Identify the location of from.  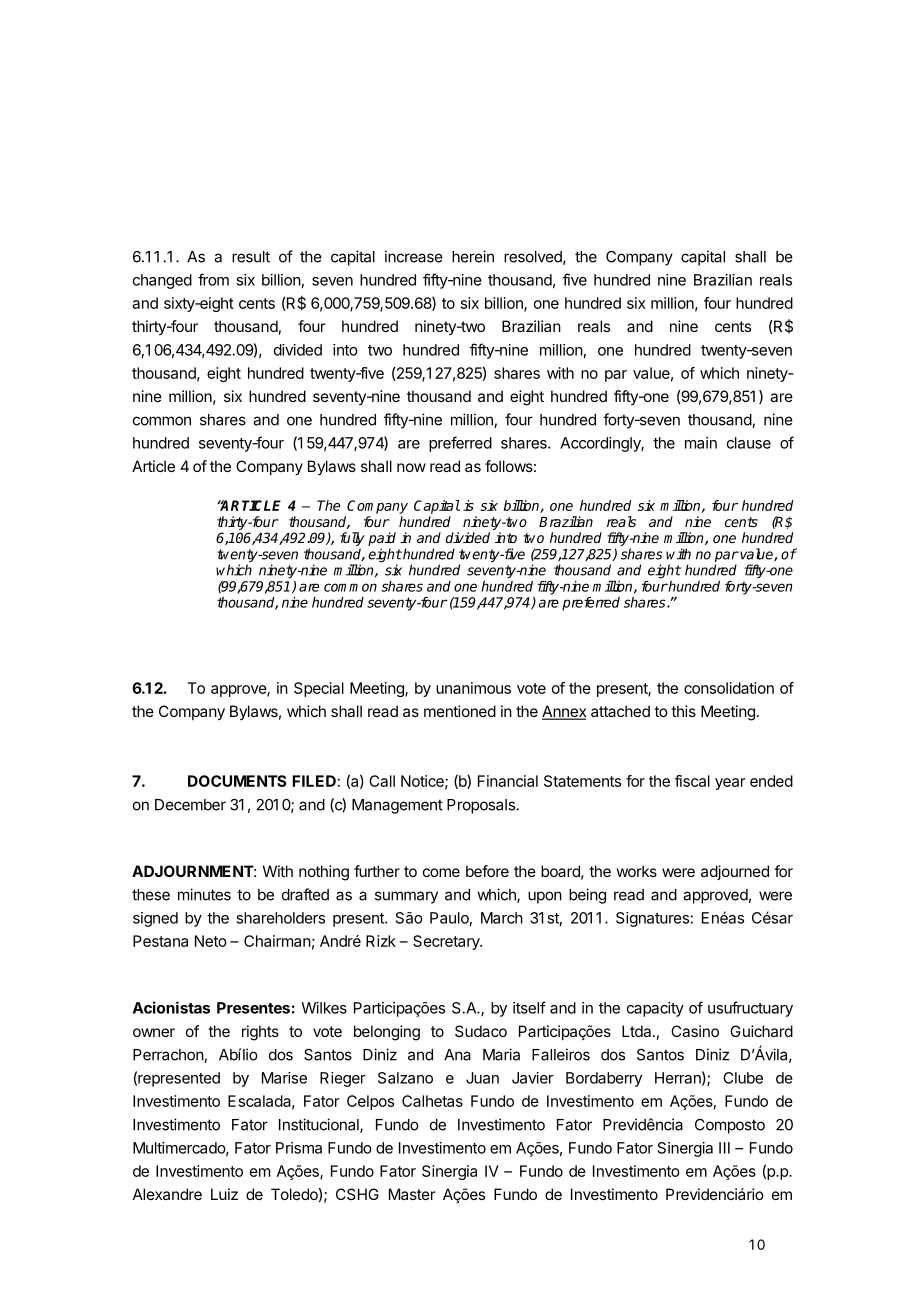
(213, 279).
